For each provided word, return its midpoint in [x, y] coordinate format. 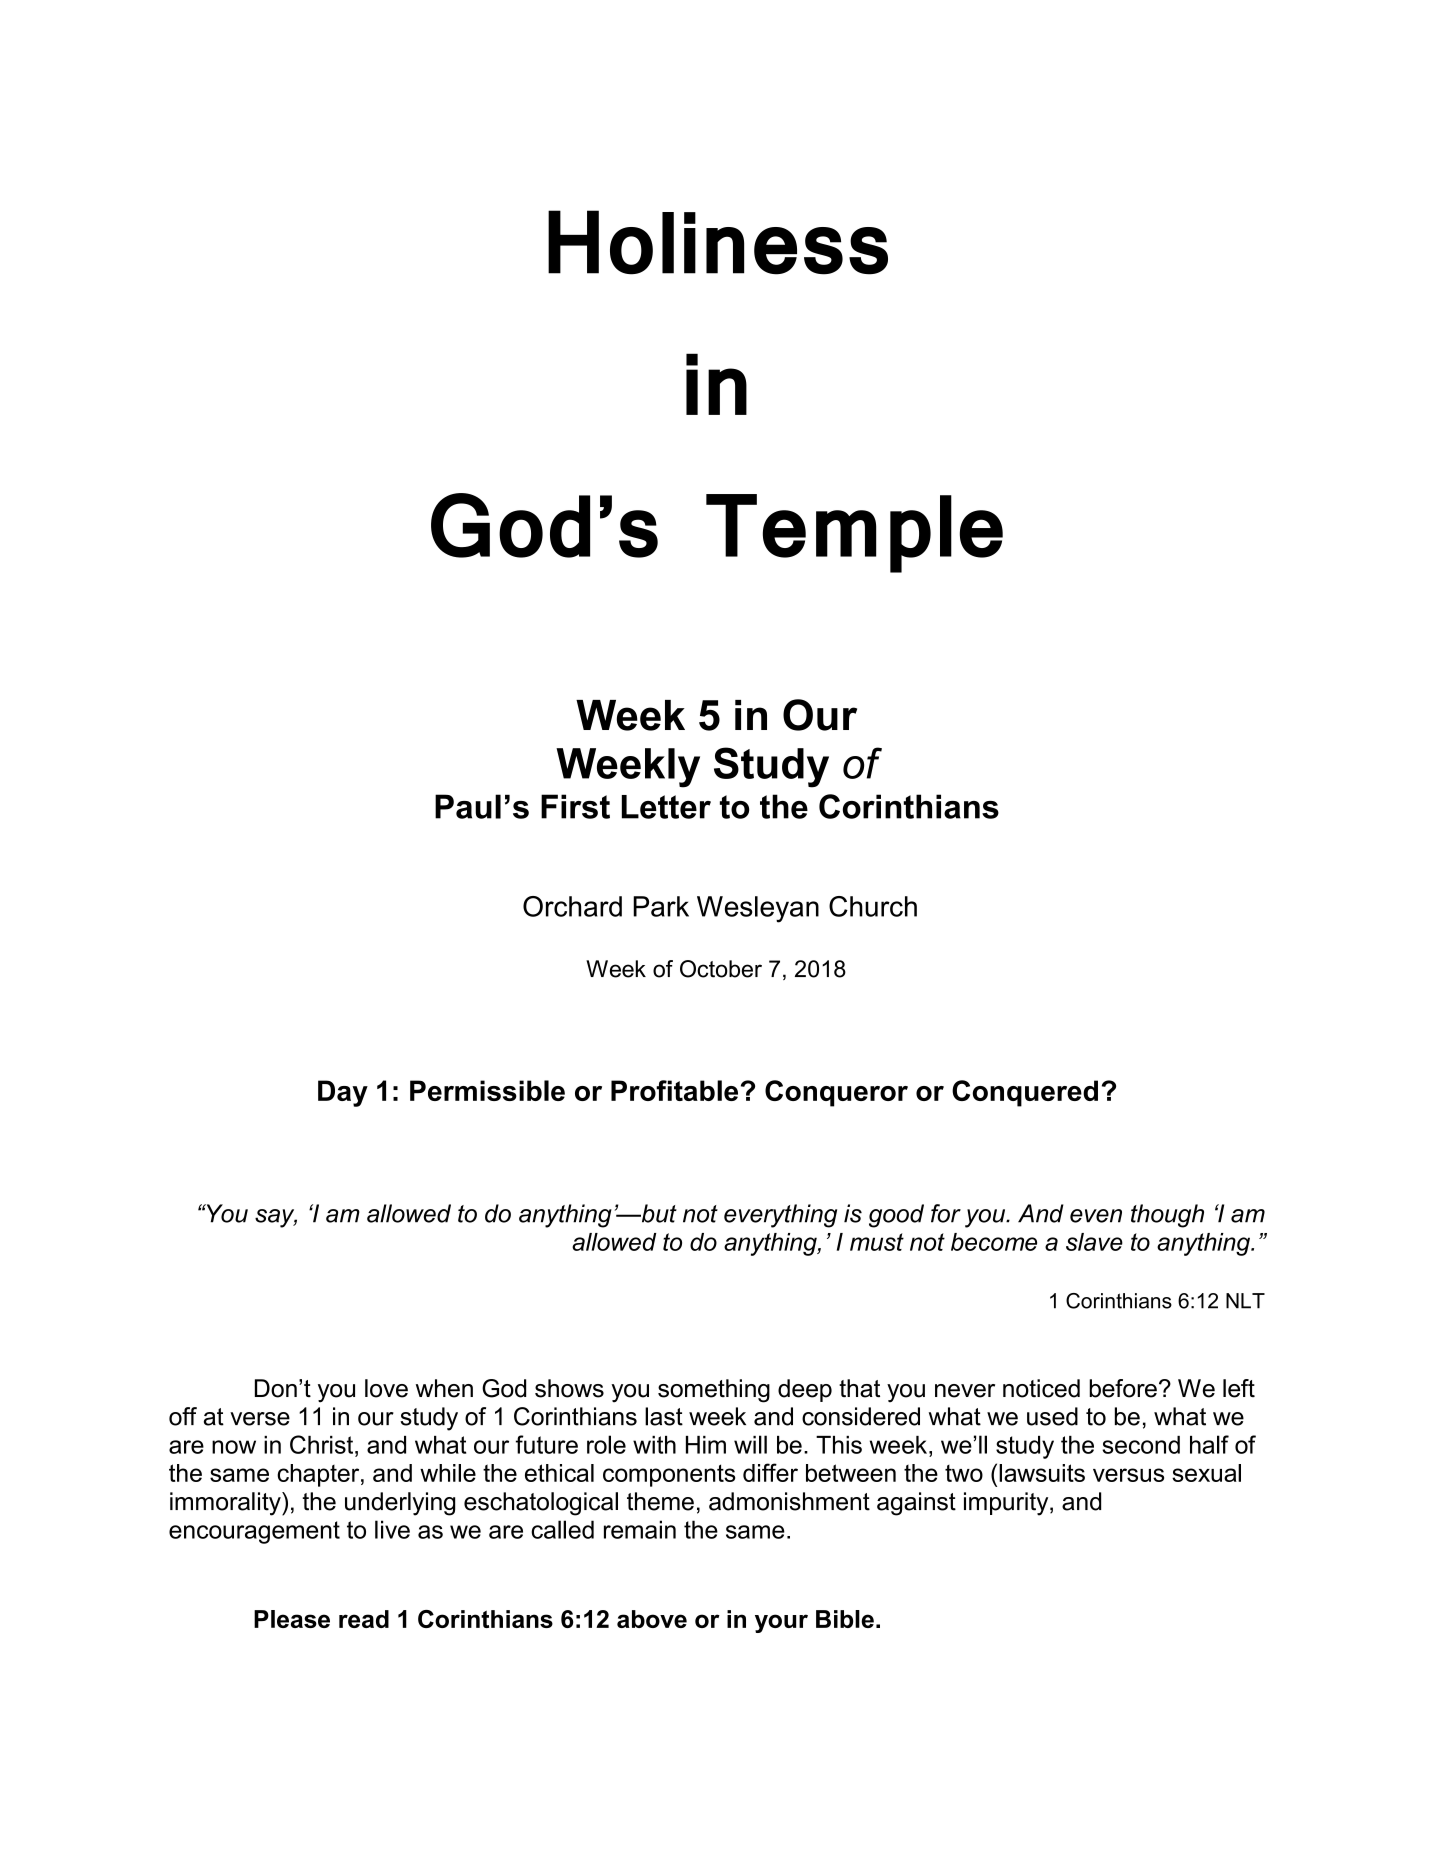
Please [292, 1619]
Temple [854, 533]
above [652, 1619]
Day [343, 1093]
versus [1128, 1475]
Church [873, 906]
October [721, 969]
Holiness [718, 242]
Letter [666, 807]
